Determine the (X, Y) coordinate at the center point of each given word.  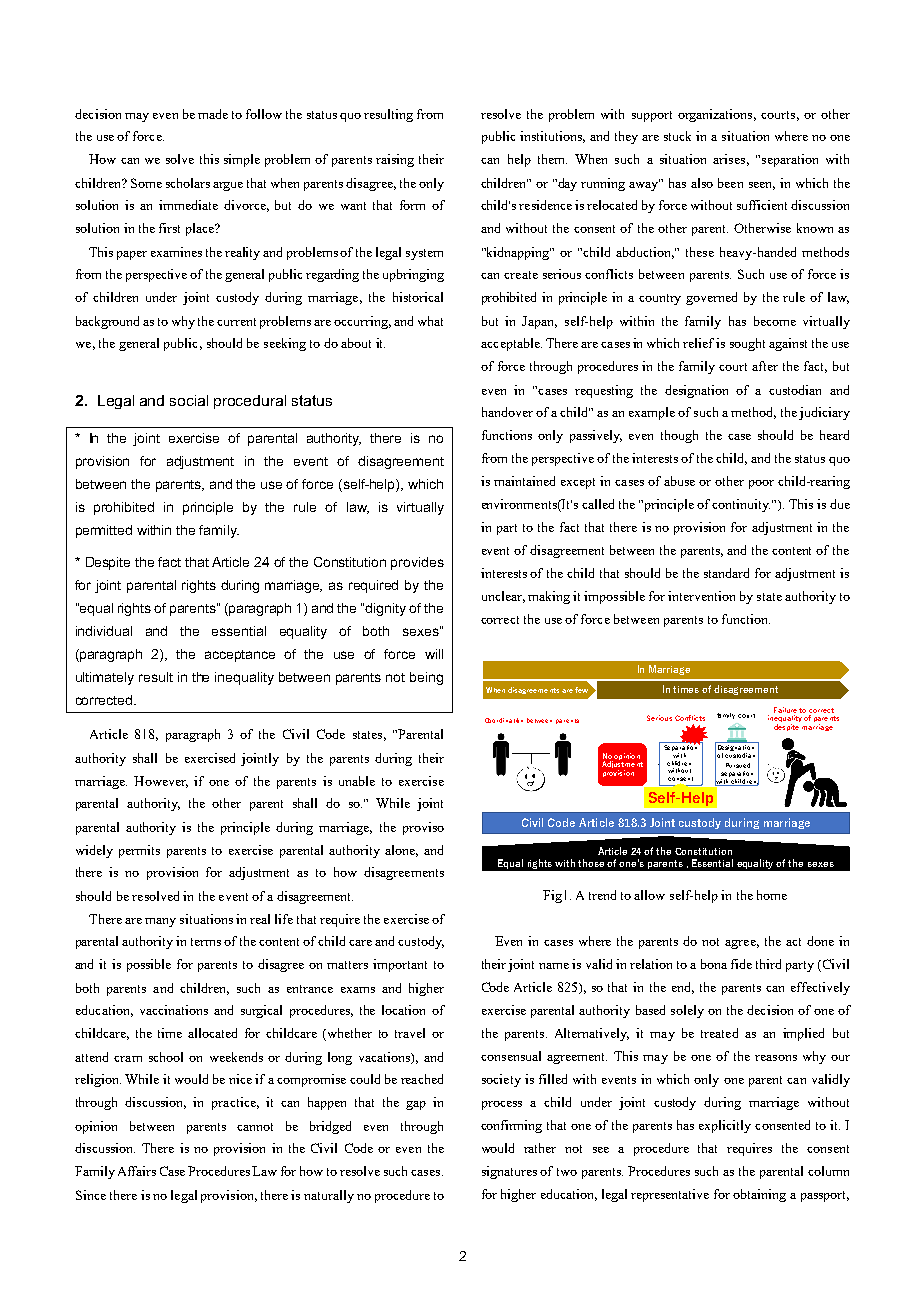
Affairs (137, 1171)
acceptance (240, 656)
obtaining (759, 1195)
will (434, 654)
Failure (785, 710)
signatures (509, 1172)
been (730, 183)
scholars (188, 183)
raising (395, 160)
